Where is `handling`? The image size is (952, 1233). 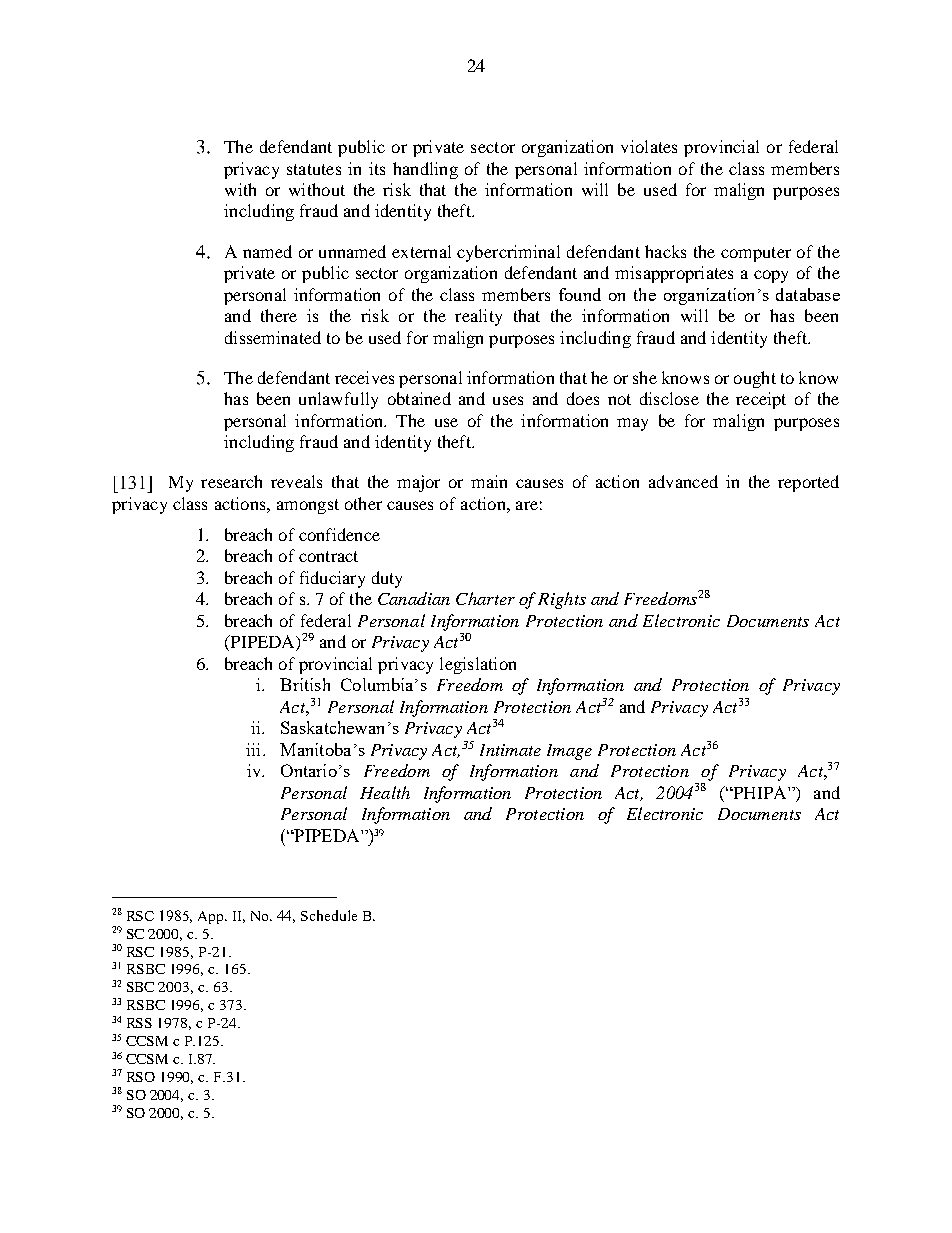
handling is located at coordinates (425, 170).
